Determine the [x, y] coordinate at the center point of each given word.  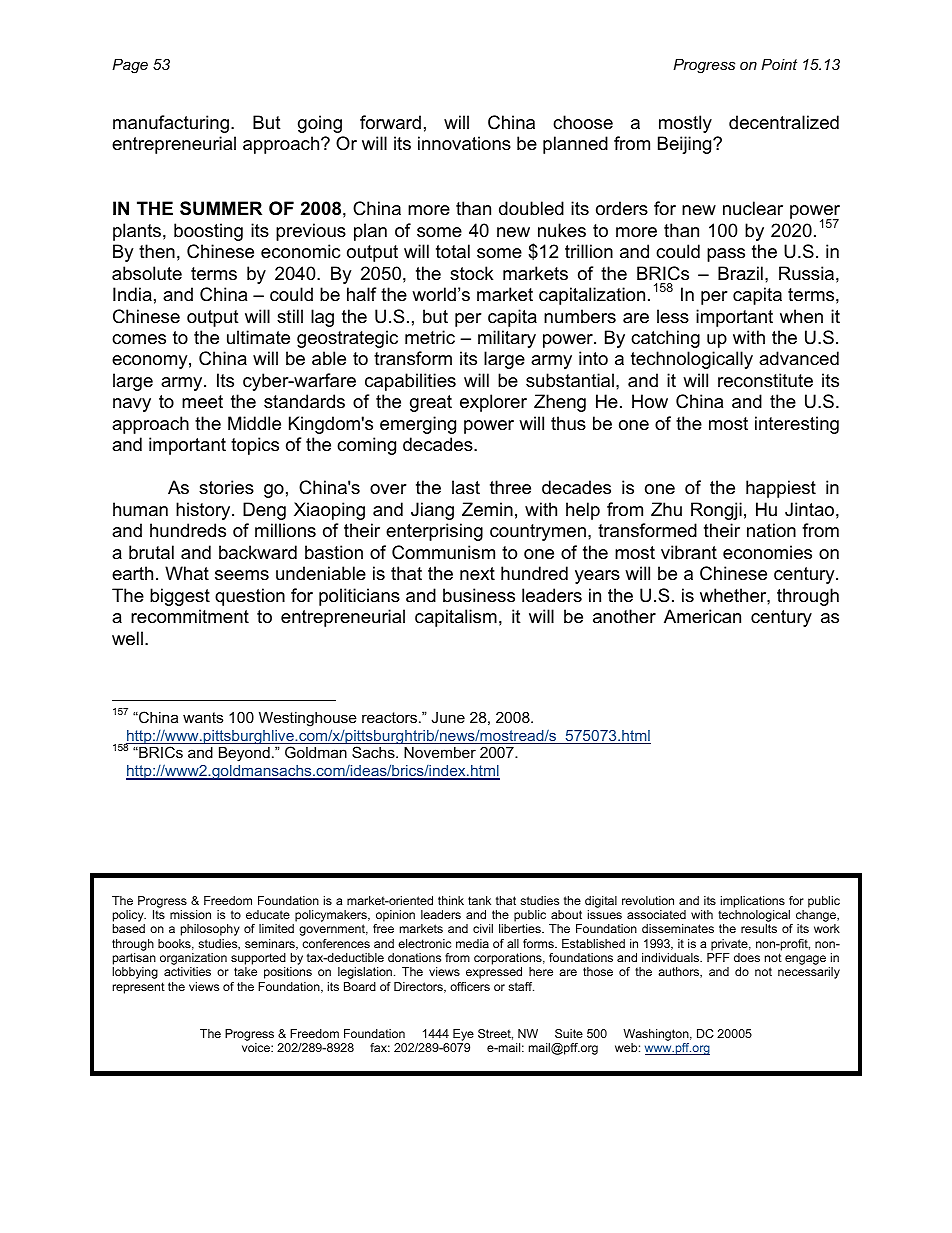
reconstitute [765, 380]
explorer [493, 403]
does [747, 957]
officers [470, 986]
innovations [464, 143]
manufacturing [171, 124]
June [448, 717]
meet [202, 402]
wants [203, 717]
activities [187, 971]
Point [779, 64]
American [702, 616]
